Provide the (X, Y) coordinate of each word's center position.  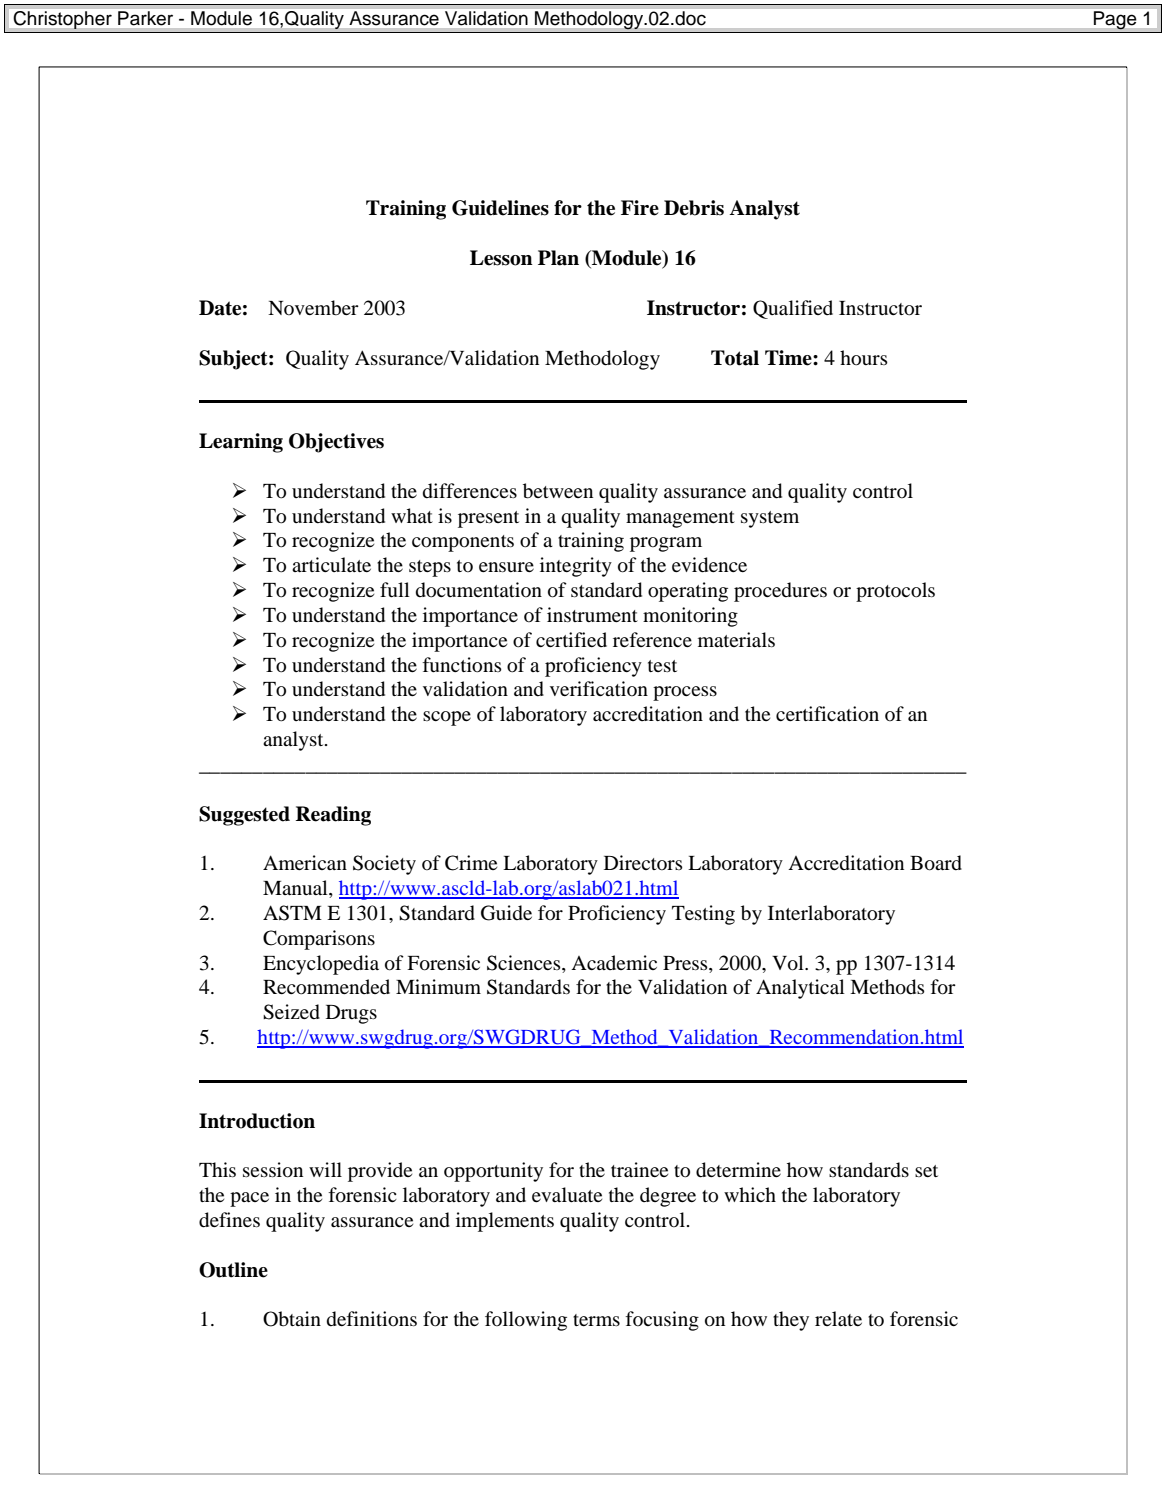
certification (827, 714)
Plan (558, 258)
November (313, 308)
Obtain (292, 1319)
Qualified (793, 309)
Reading (333, 816)
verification (599, 688)
